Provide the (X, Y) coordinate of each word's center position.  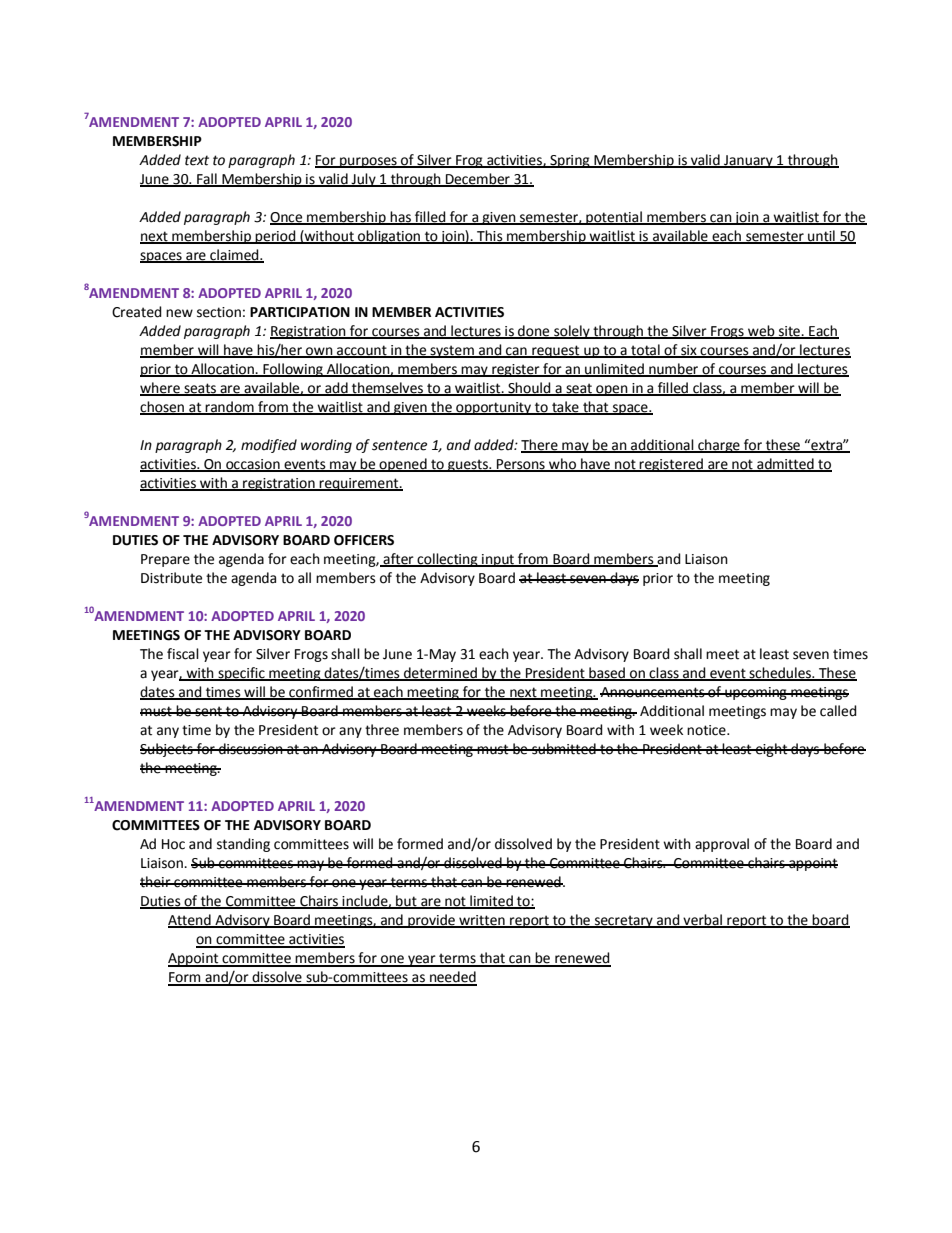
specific (241, 674)
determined (440, 674)
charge (719, 446)
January (748, 161)
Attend (190, 921)
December (478, 180)
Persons (521, 465)
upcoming (756, 693)
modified (269, 446)
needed (452, 978)
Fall (207, 180)
